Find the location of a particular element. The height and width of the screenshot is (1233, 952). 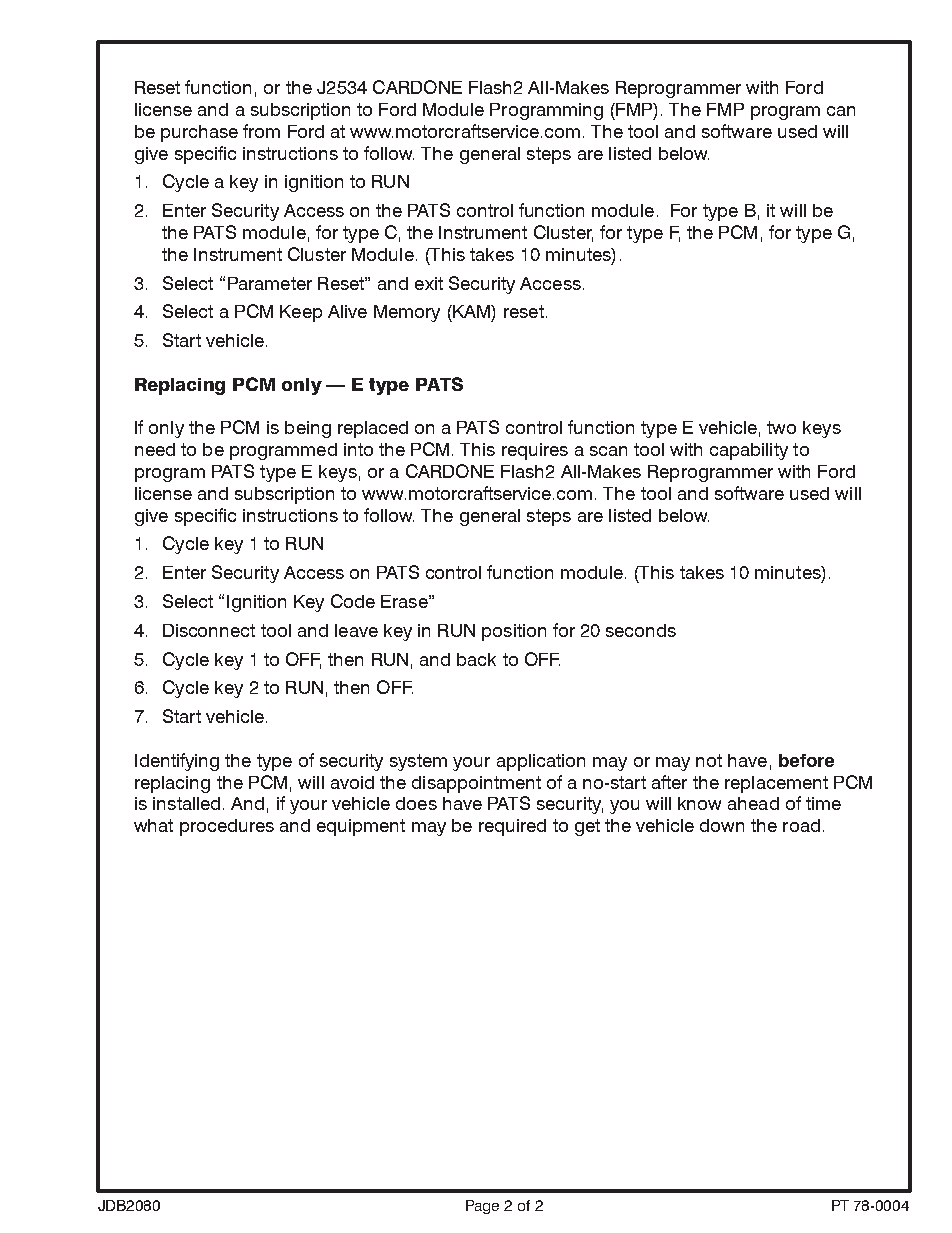

down is located at coordinates (722, 825).
